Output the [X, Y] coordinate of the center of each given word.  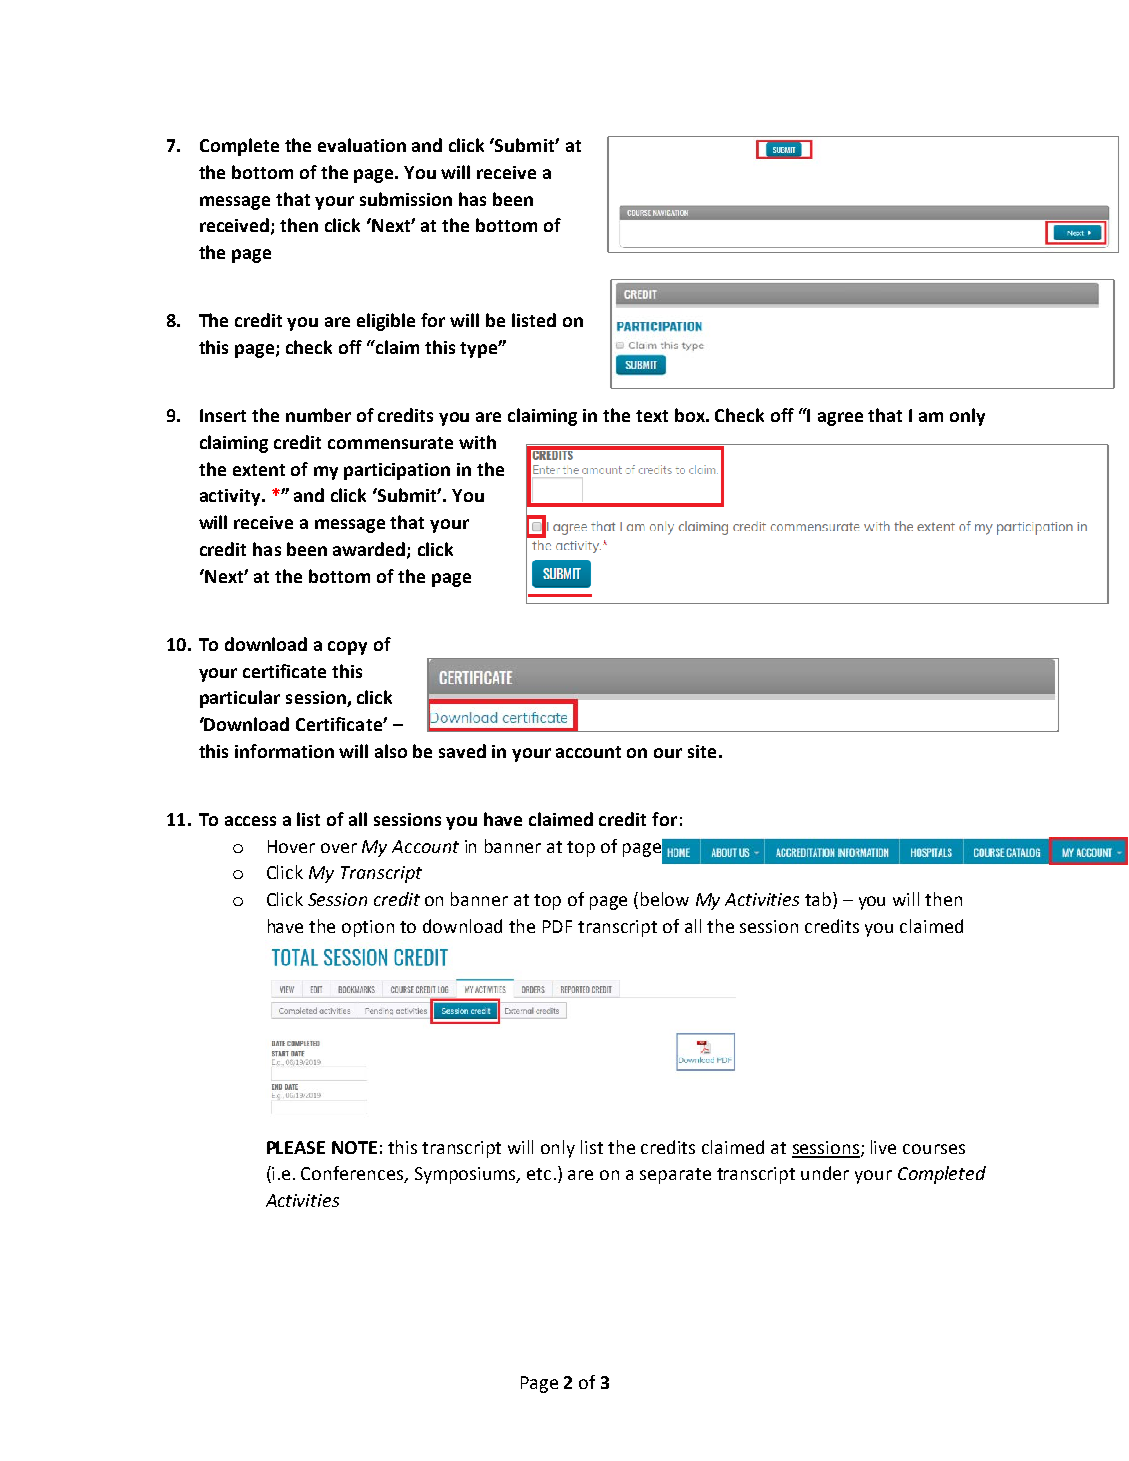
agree [840, 419]
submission [406, 199]
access [250, 821]
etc [539, 1174]
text [652, 416]
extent [259, 470]
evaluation [362, 145]
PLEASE [296, 1147]
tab [819, 900]
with [477, 442]
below [665, 899]
